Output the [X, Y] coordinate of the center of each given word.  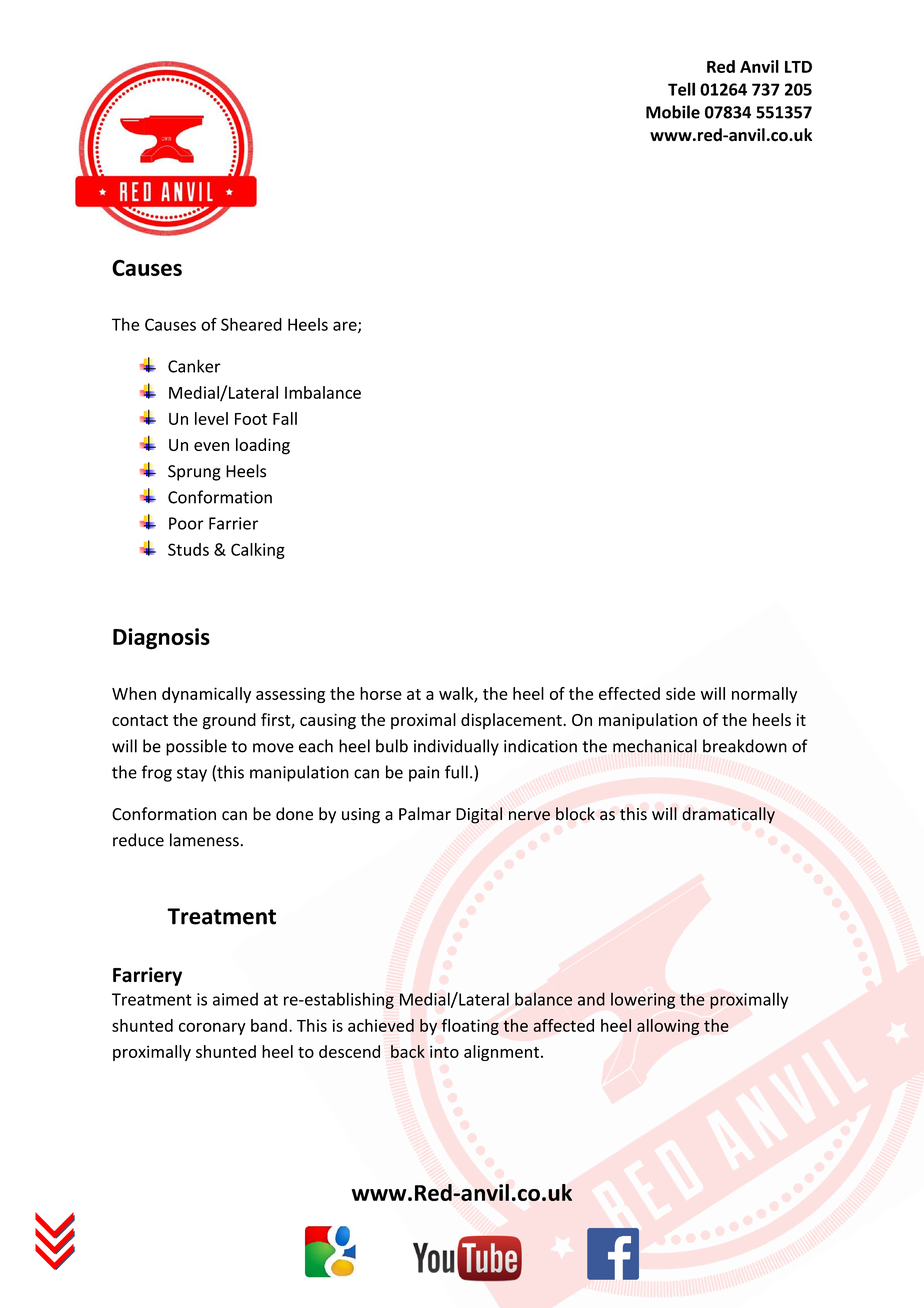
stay [192, 774]
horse [381, 693]
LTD [798, 67]
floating [470, 1027]
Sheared [251, 324]
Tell [681, 89]
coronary [212, 1028]
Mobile [673, 112]
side [680, 693]
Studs [188, 549]
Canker [194, 366]
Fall [285, 418]
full [456, 772]
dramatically [728, 815]
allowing [668, 1027]
